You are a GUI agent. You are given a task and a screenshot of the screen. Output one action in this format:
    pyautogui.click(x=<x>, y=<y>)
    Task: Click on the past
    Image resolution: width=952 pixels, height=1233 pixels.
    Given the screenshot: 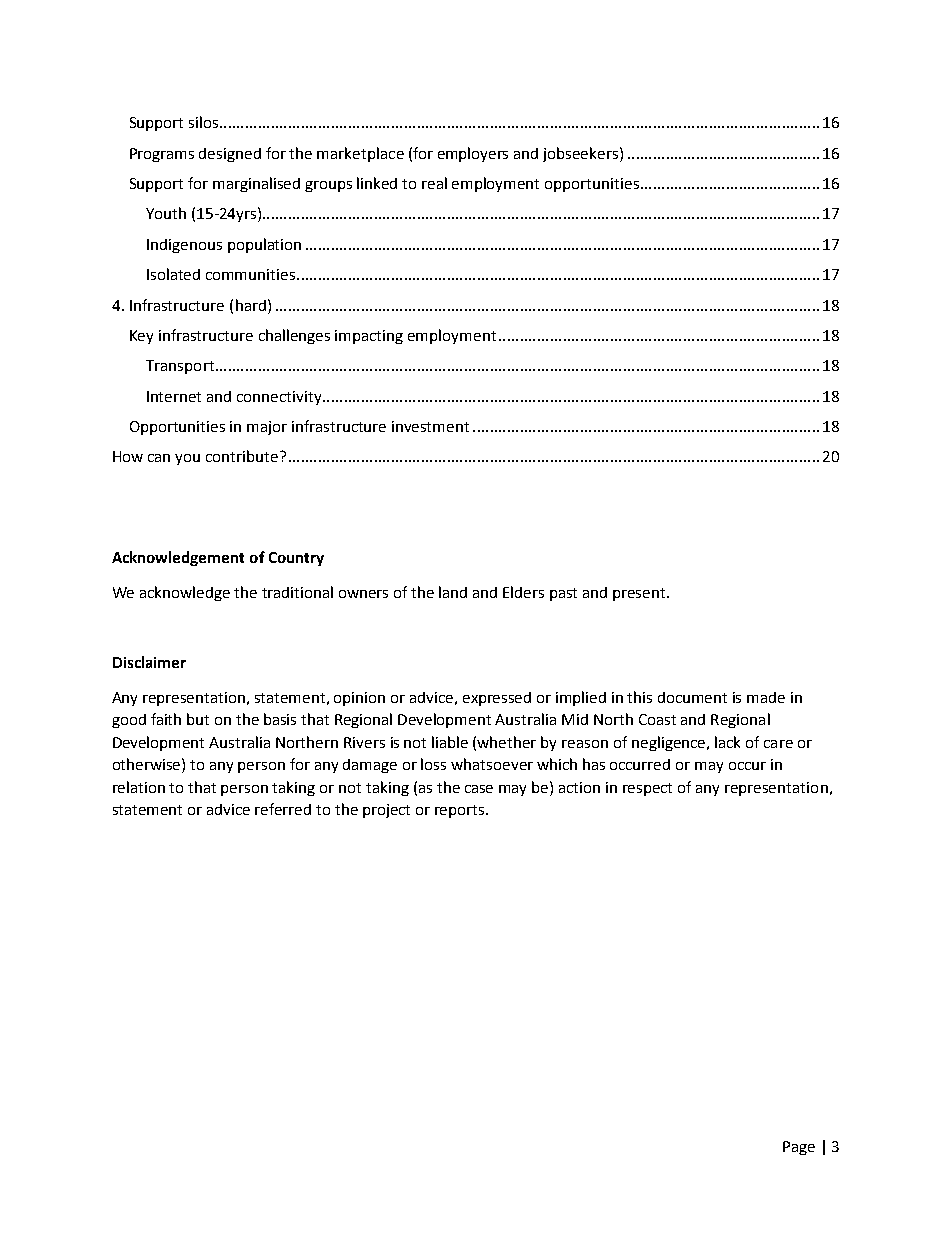 What is the action you would take?
    pyautogui.click(x=563, y=594)
